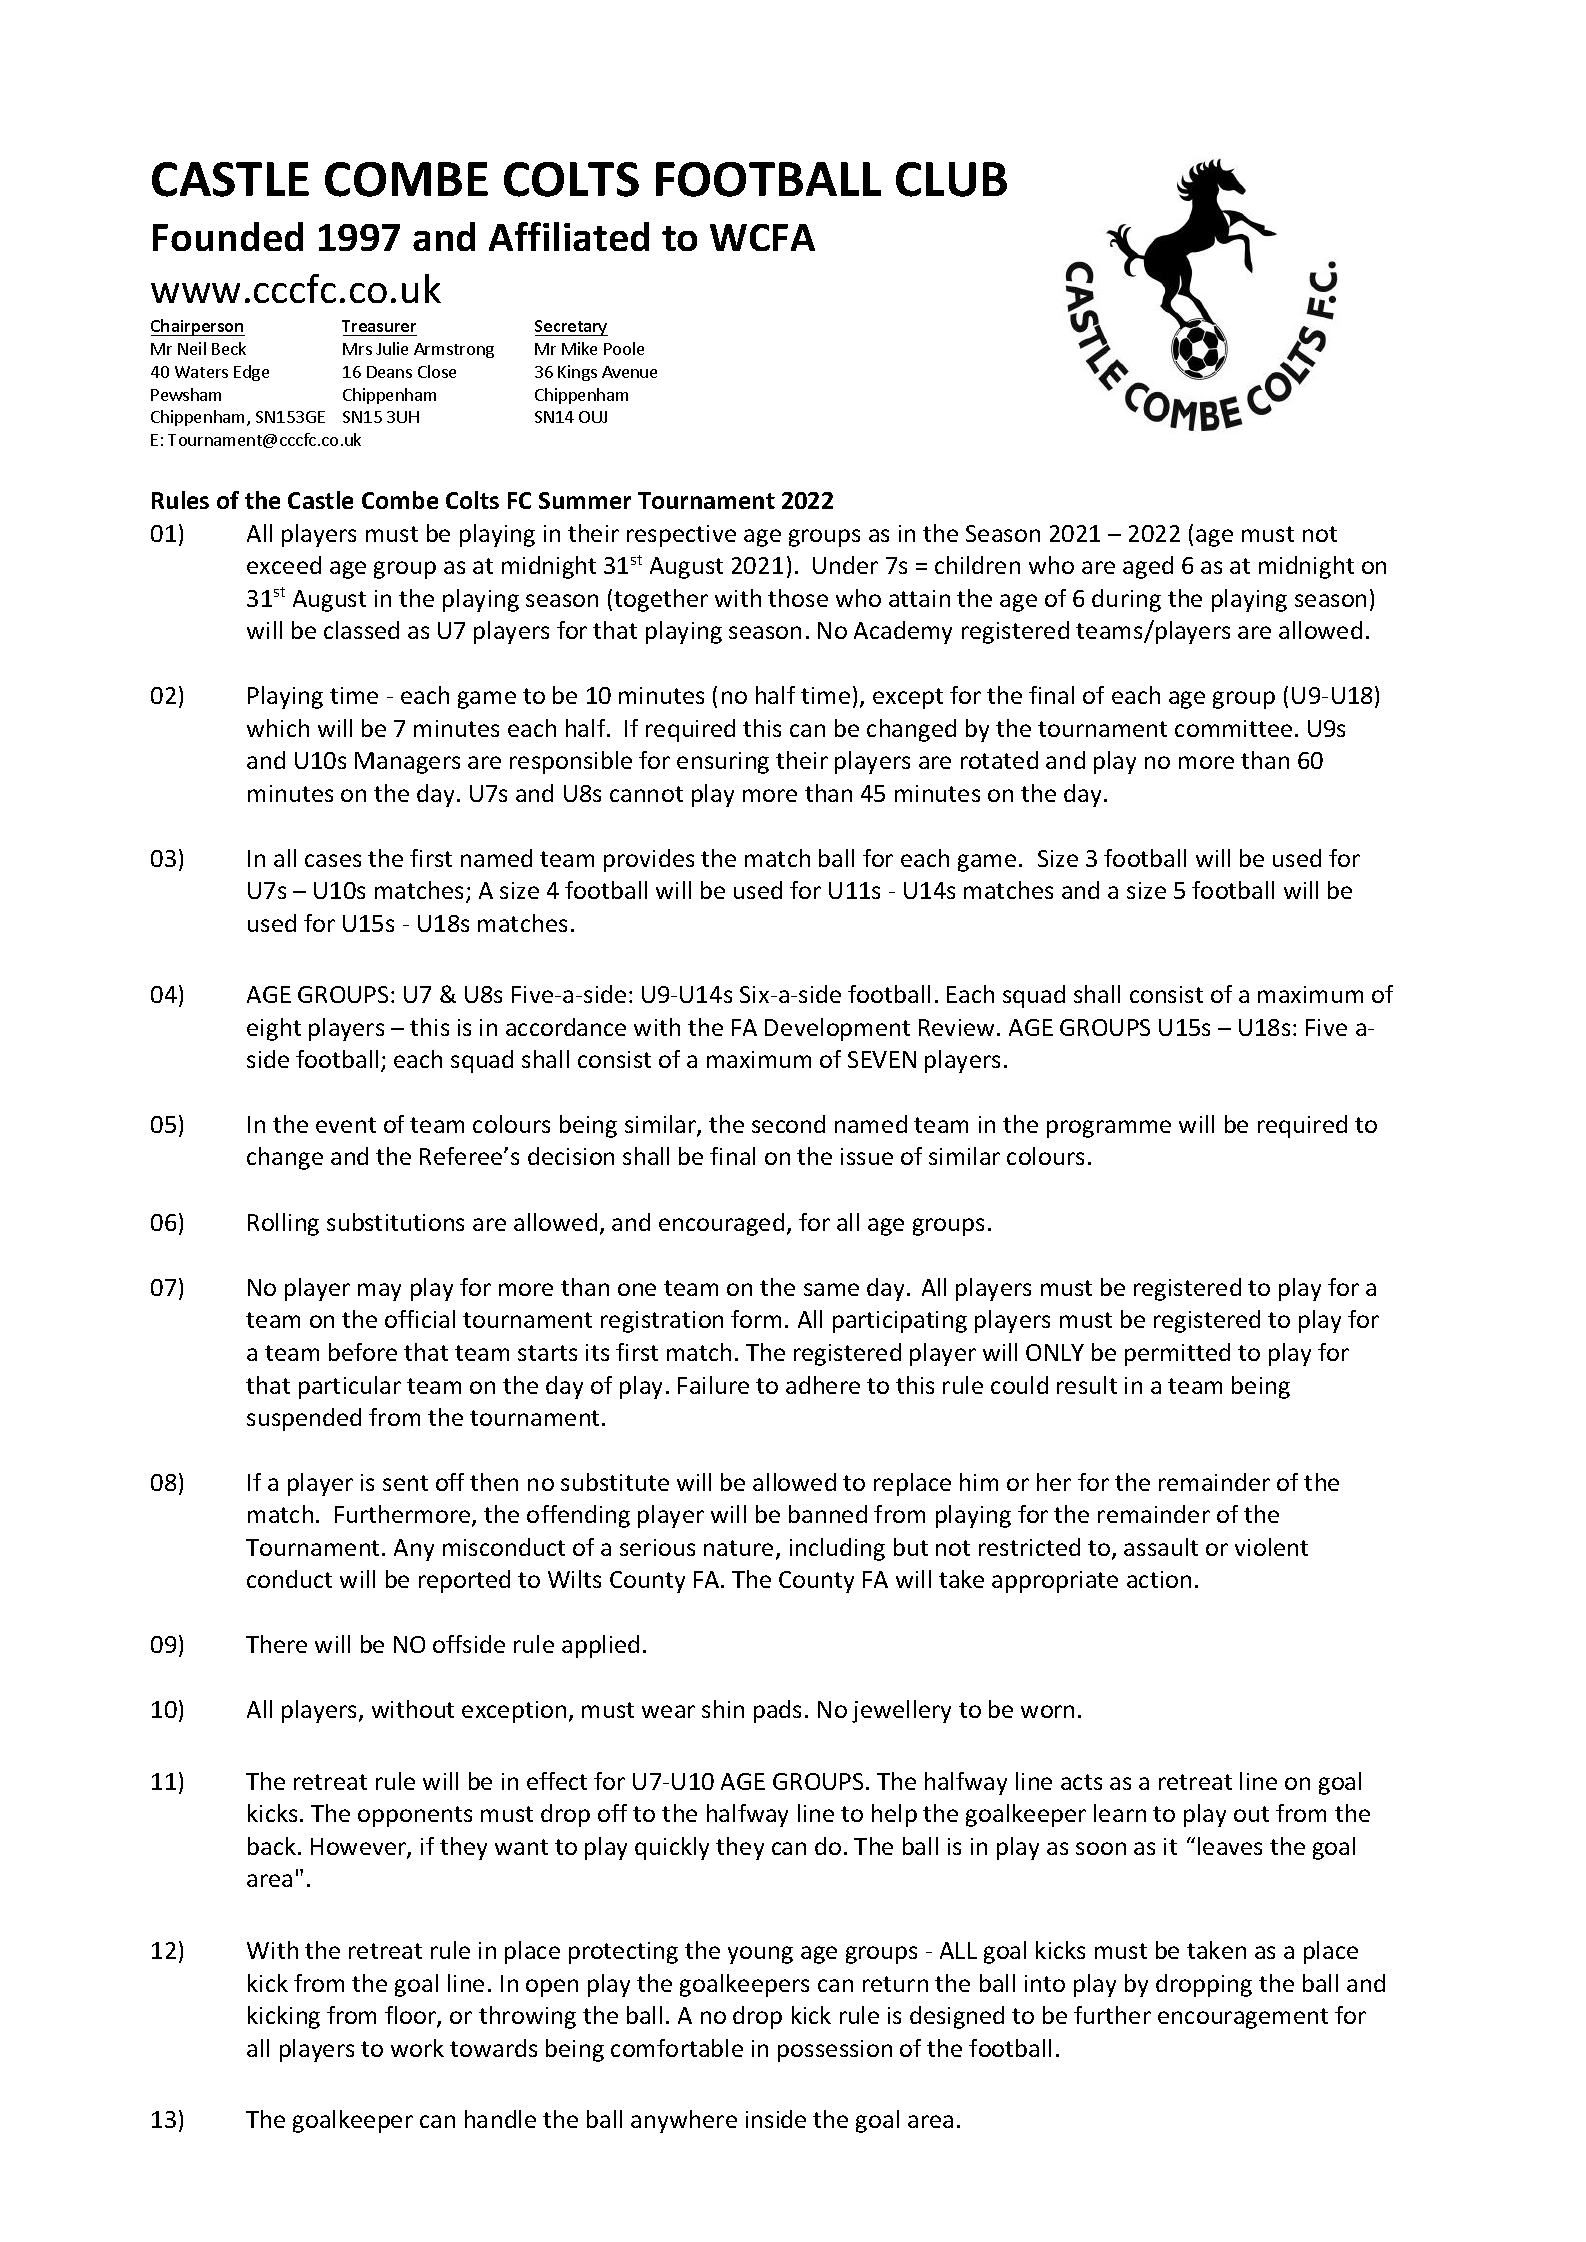 The image size is (1586, 2242). What do you see at coordinates (1233, 728) in the page?
I see `committee` at bounding box center [1233, 728].
